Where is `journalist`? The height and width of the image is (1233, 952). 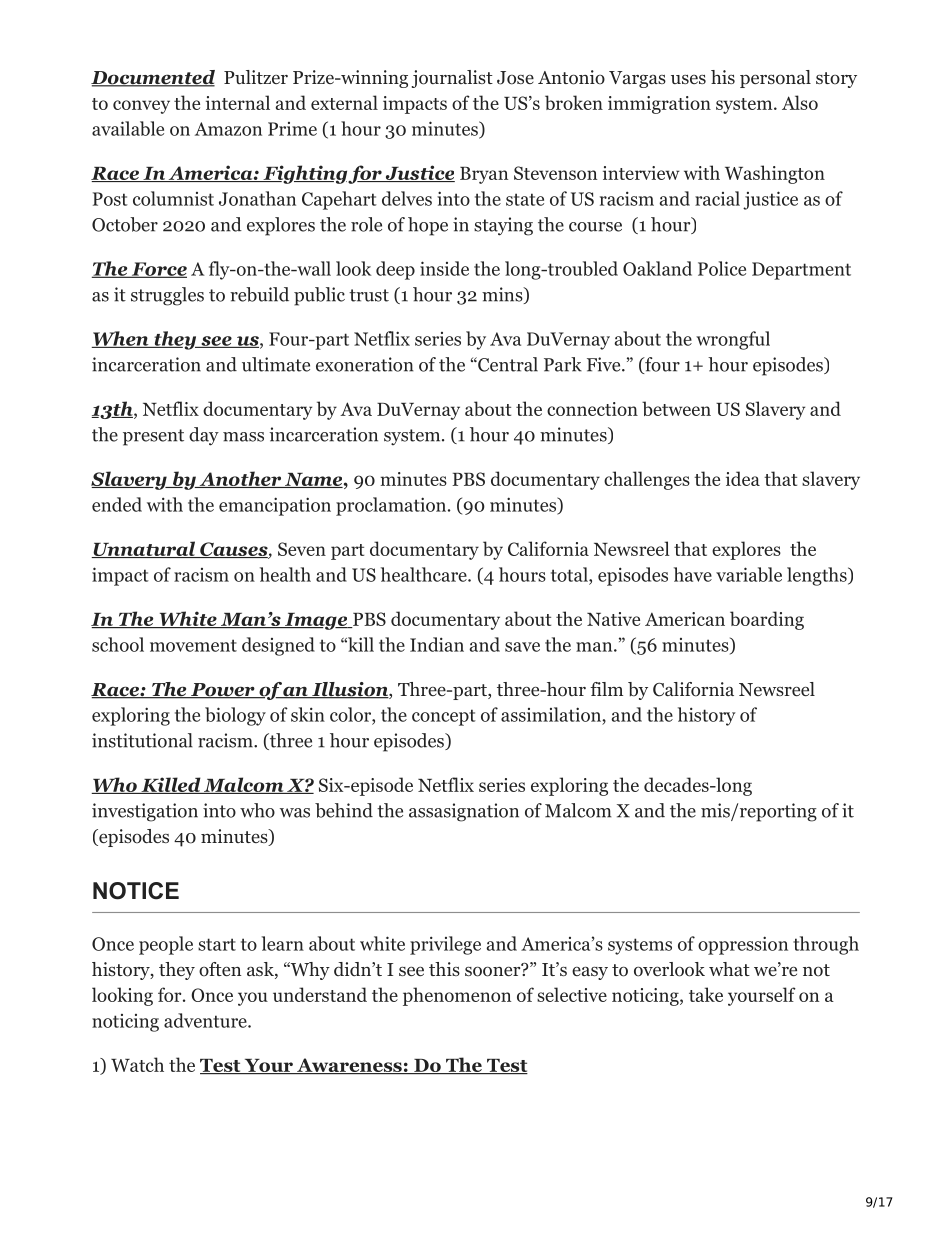 journalist is located at coordinates (452, 79).
